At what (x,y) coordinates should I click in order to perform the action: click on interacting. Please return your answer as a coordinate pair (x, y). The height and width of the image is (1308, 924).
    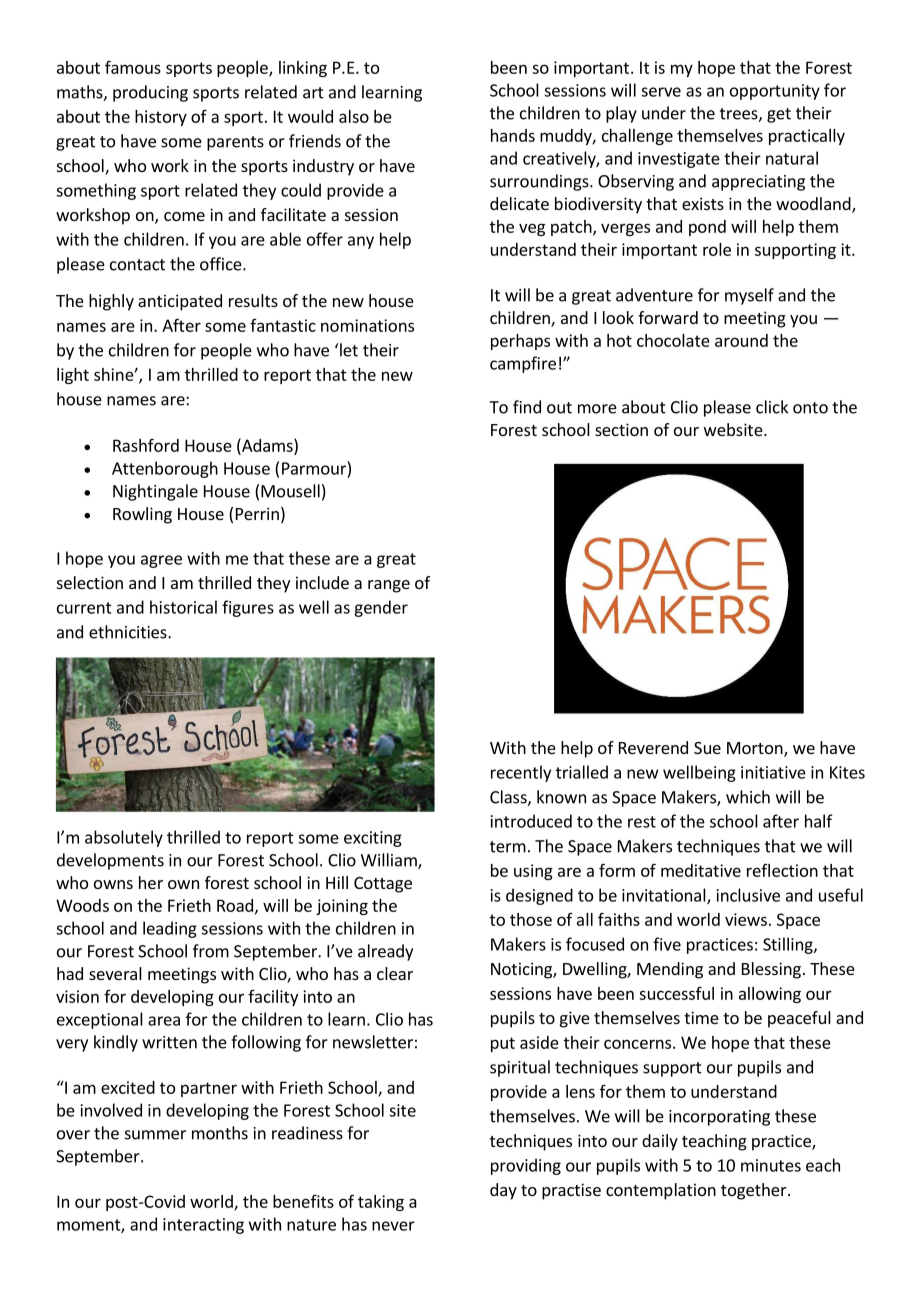
    Looking at the image, I should click on (203, 1226).
